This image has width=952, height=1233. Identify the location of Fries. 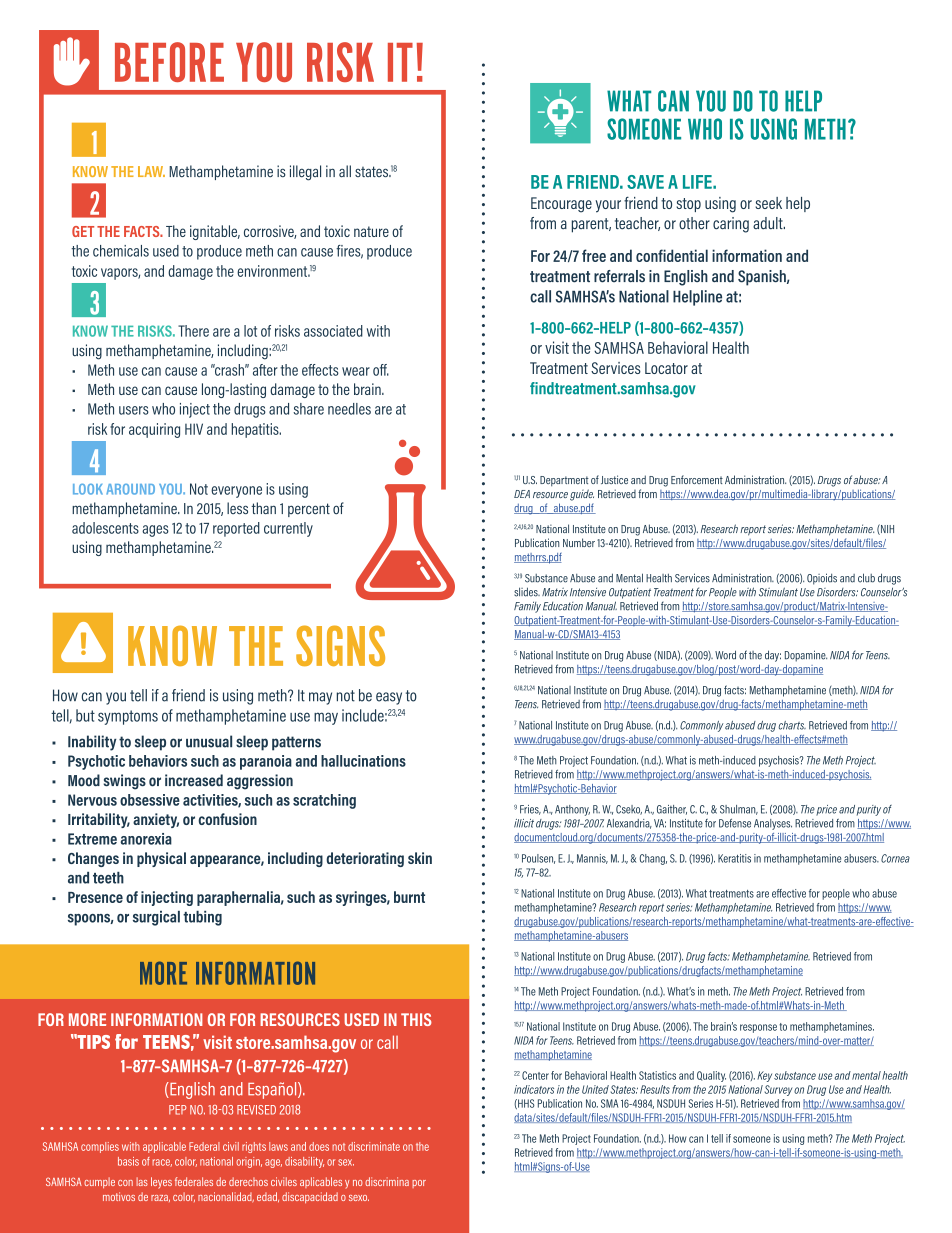
(530, 810).
